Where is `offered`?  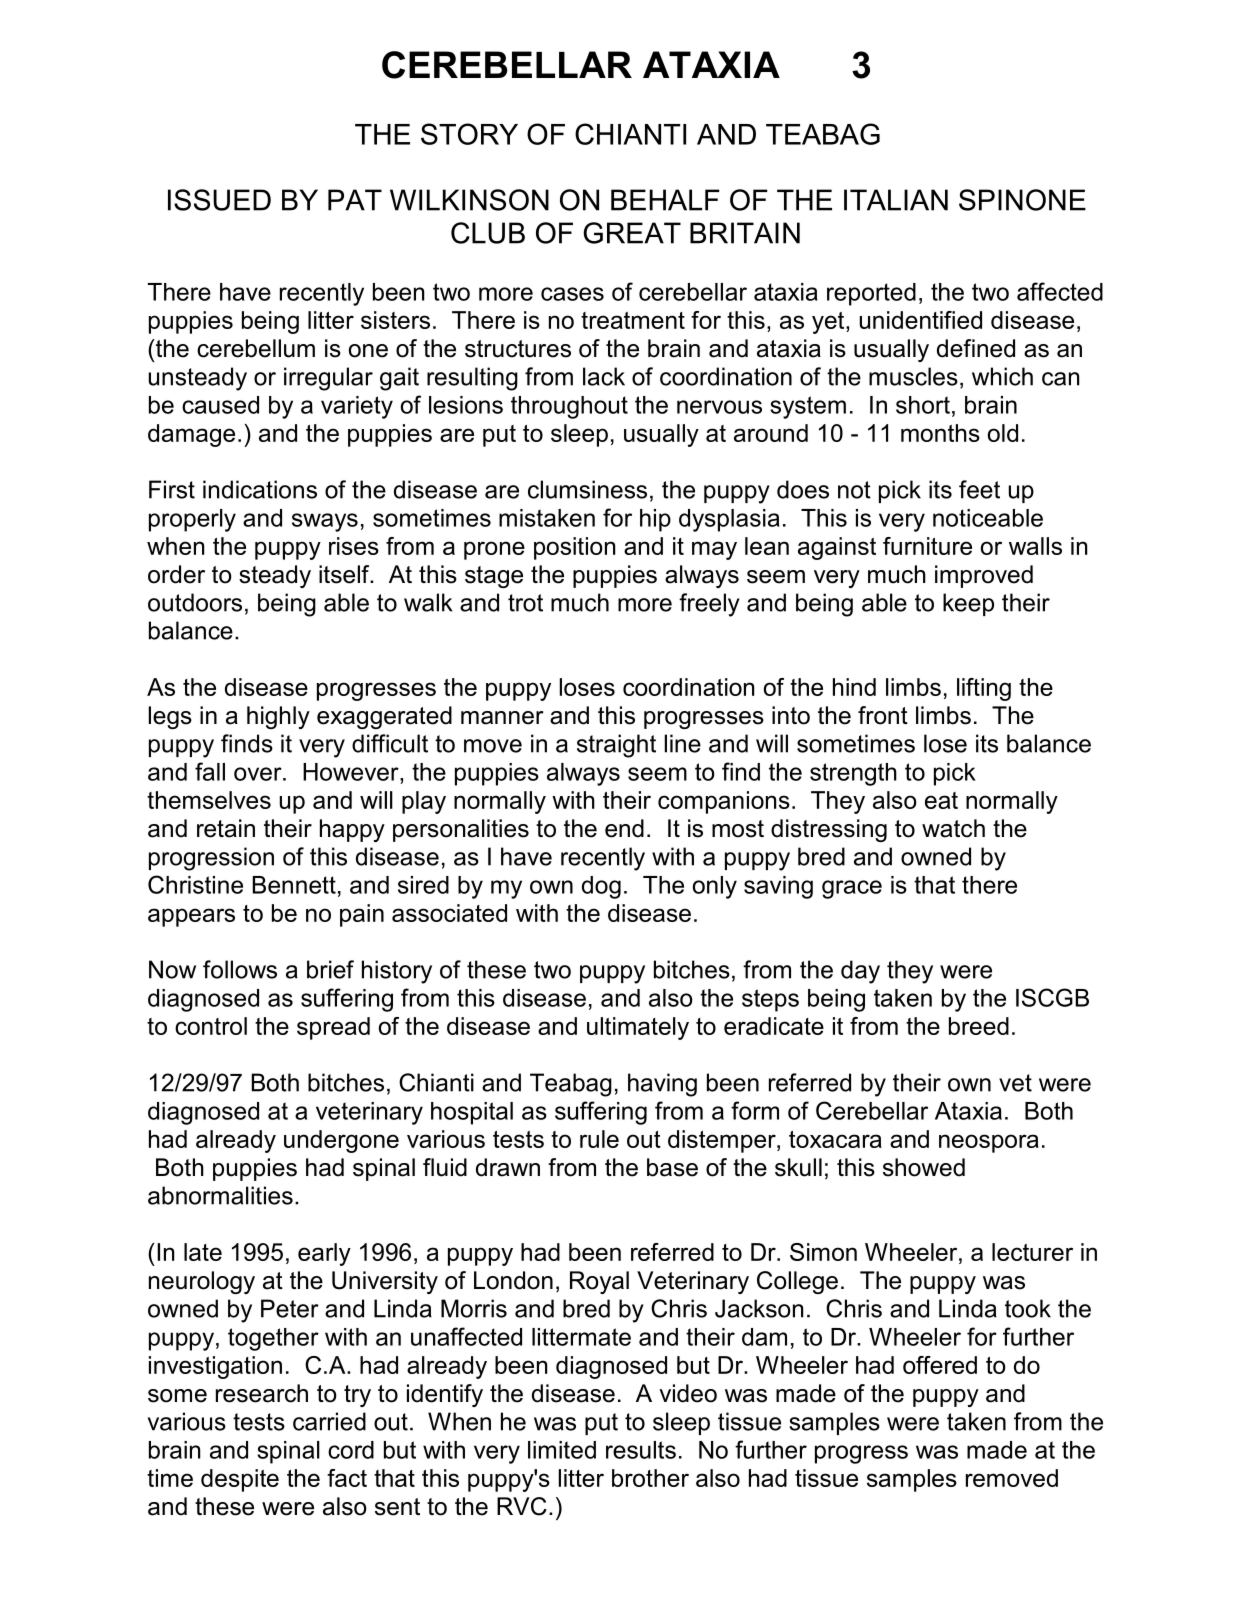
offered is located at coordinates (940, 1365).
